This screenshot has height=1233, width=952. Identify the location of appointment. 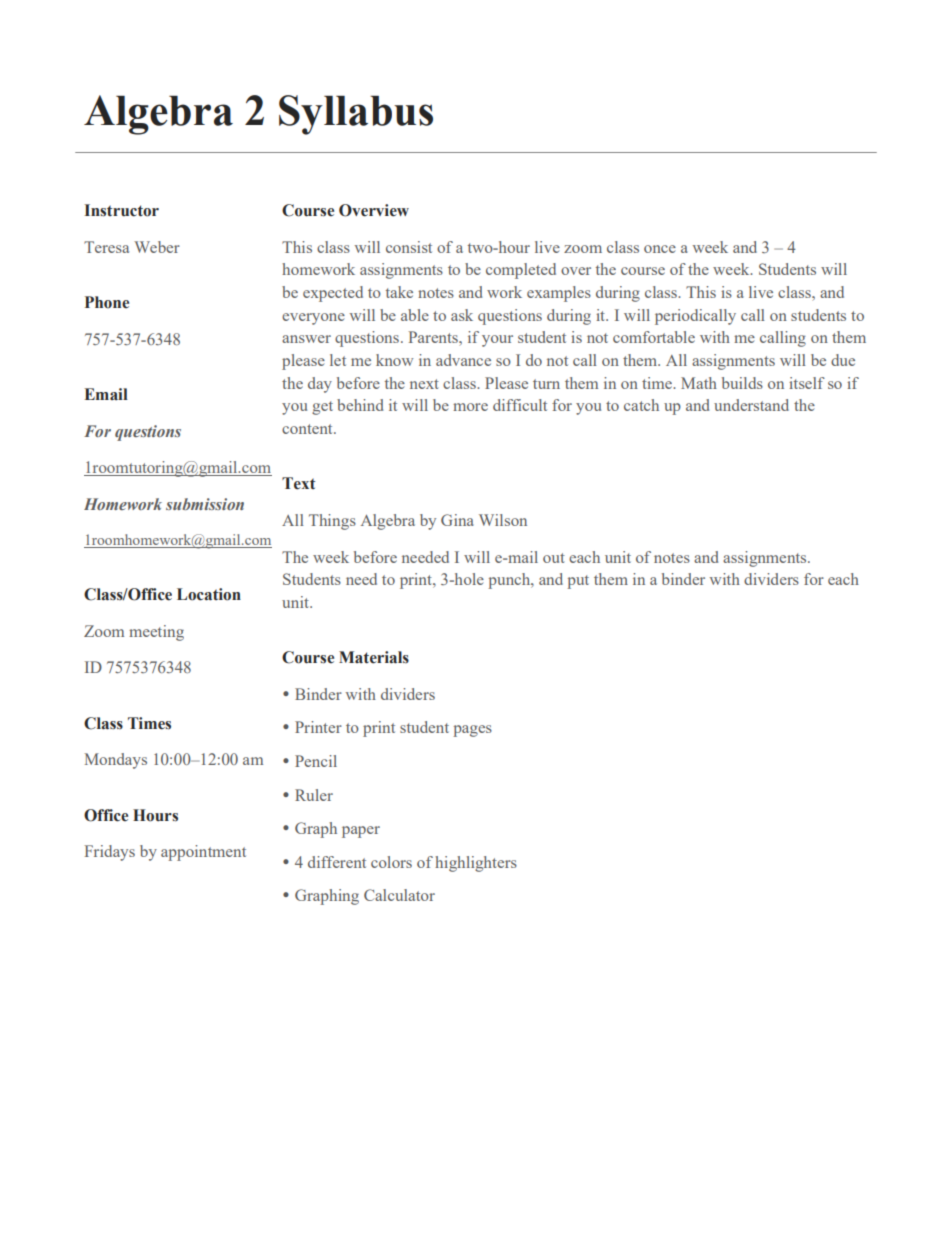
(203, 853).
